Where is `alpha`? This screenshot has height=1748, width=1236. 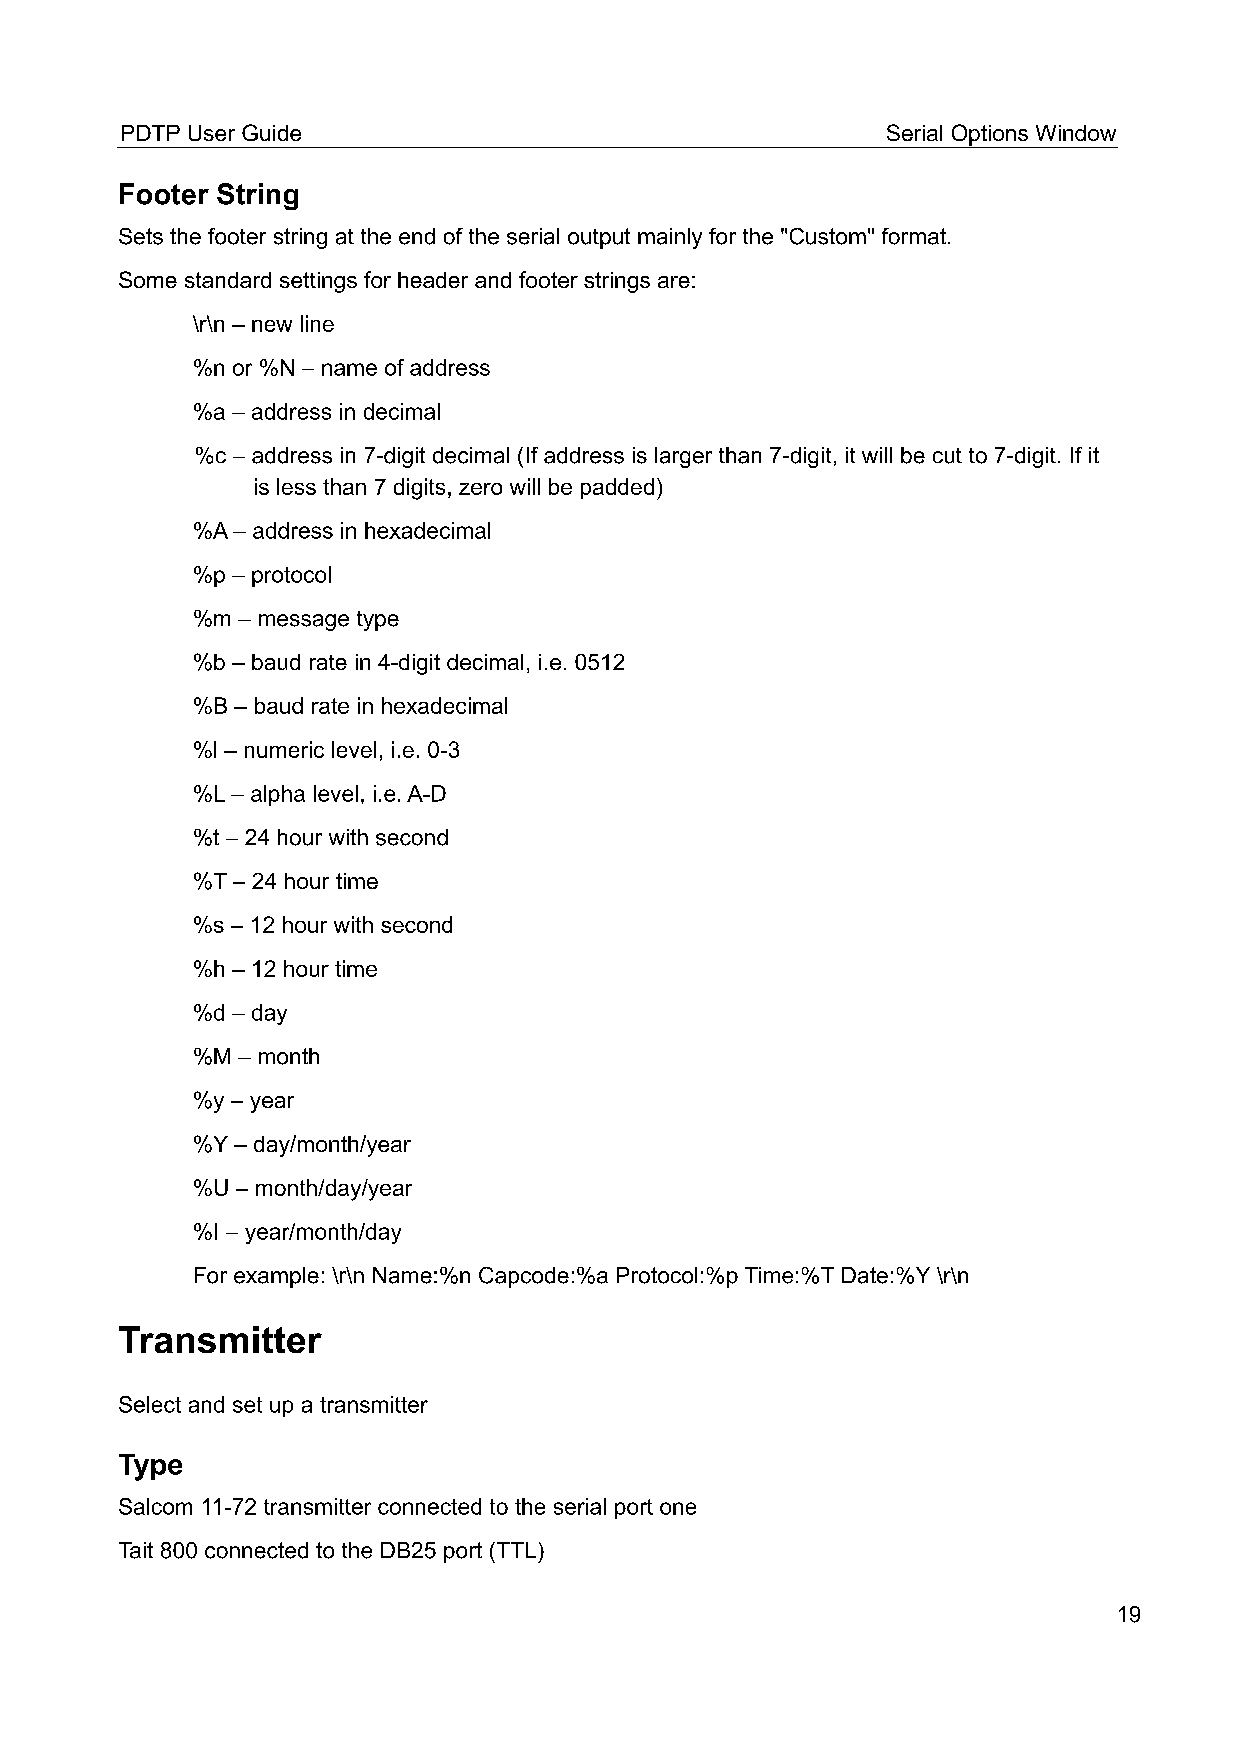 alpha is located at coordinates (278, 795).
